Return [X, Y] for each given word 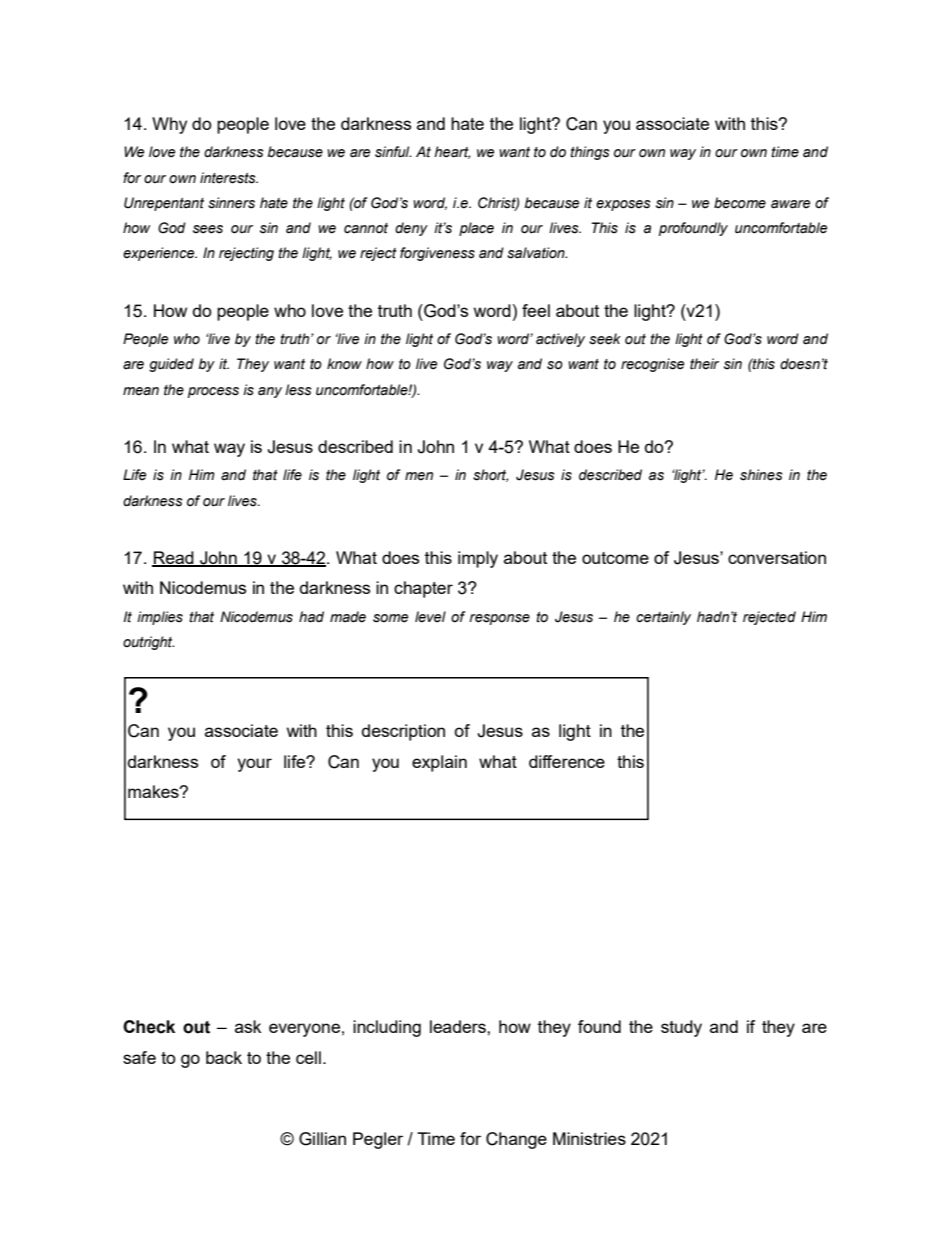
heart [452, 152]
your [254, 765]
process [213, 392]
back [224, 1057]
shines [761, 475]
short [490, 475]
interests [229, 178]
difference [567, 761]
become [740, 203]
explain [439, 763]
